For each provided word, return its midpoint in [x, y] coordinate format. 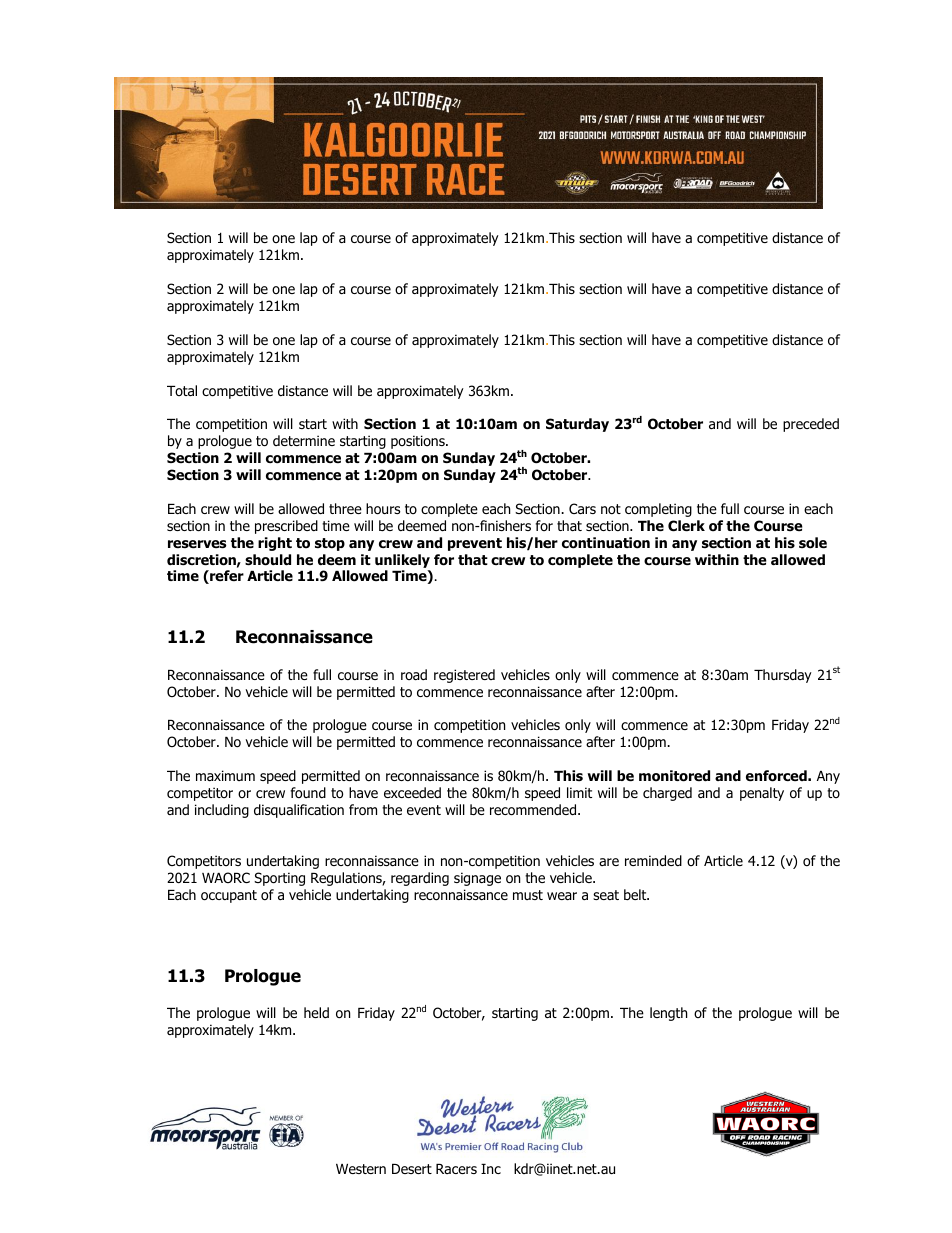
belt [636, 894]
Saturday [577, 425]
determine [304, 440]
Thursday [783, 676]
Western [361, 1169]
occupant [229, 896]
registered [464, 676]
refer [226, 577]
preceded [811, 425]
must [528, 895]
